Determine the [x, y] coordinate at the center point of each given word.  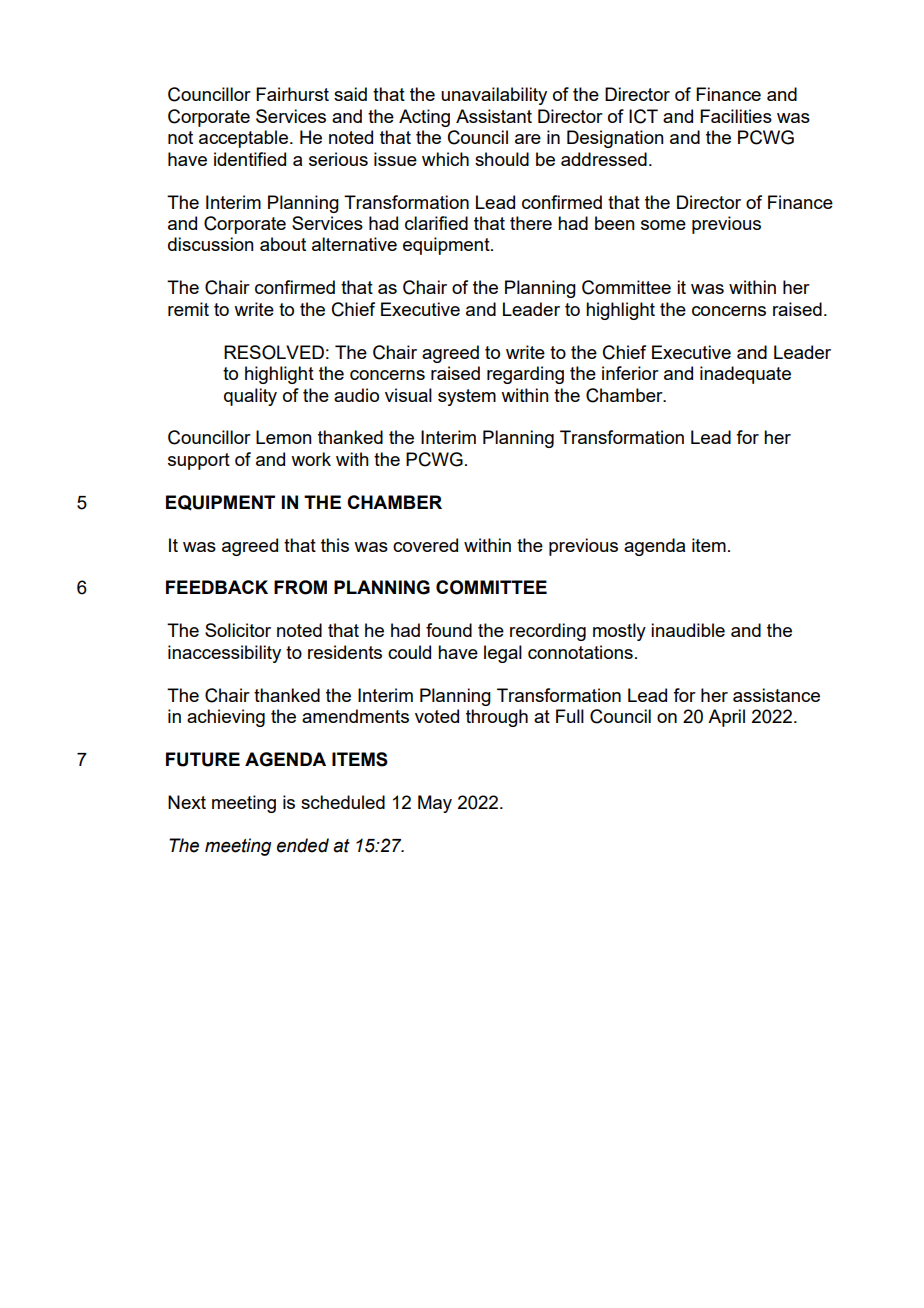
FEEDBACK [217, 587]
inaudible [688, 630]
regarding [525, 375]
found [449, 630]
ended [303, 845]
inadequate [745, 375]
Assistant [494, 116]
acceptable [243, 139]
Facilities [736, 116]
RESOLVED [274, 352]
